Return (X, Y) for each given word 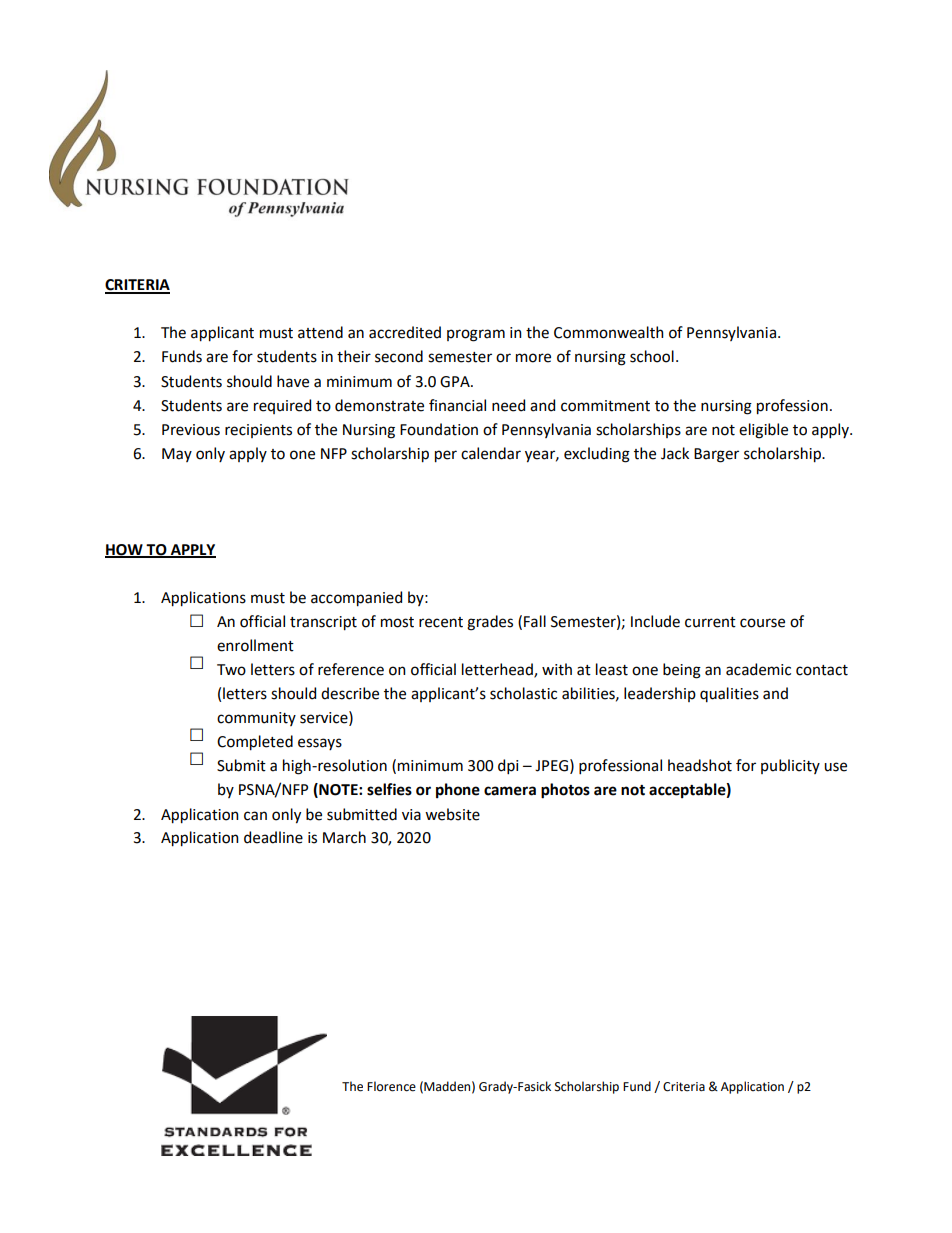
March (344, 837)
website (452, 814)
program (476, 335)
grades (490, 623)
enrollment (255, 645)
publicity (790, 766)
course (762, 623)
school (652, 356)
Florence (391, 1086)
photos (565, 791)
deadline (273, 837)
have (293, 381)
